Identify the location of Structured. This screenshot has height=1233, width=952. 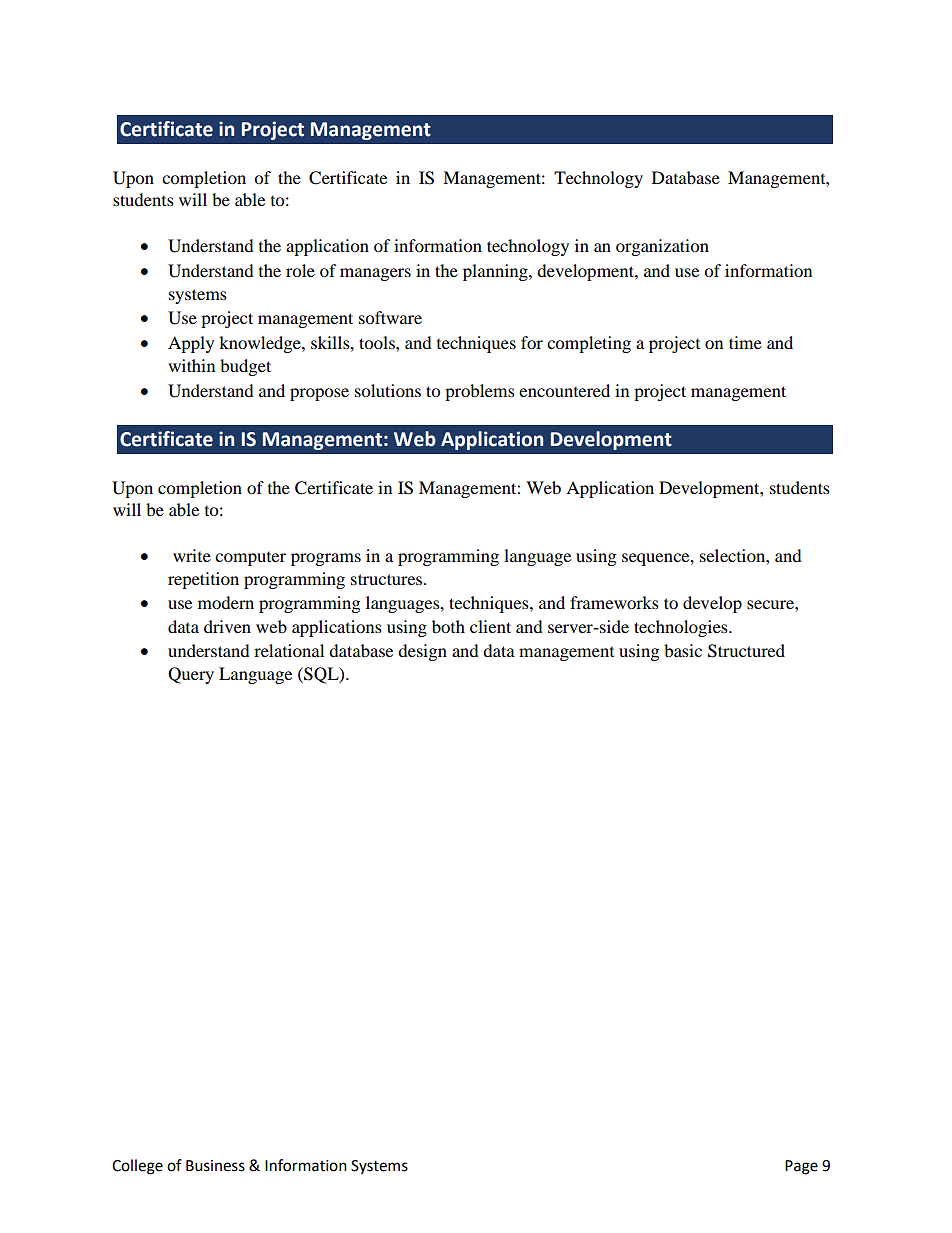
(746, 651).
